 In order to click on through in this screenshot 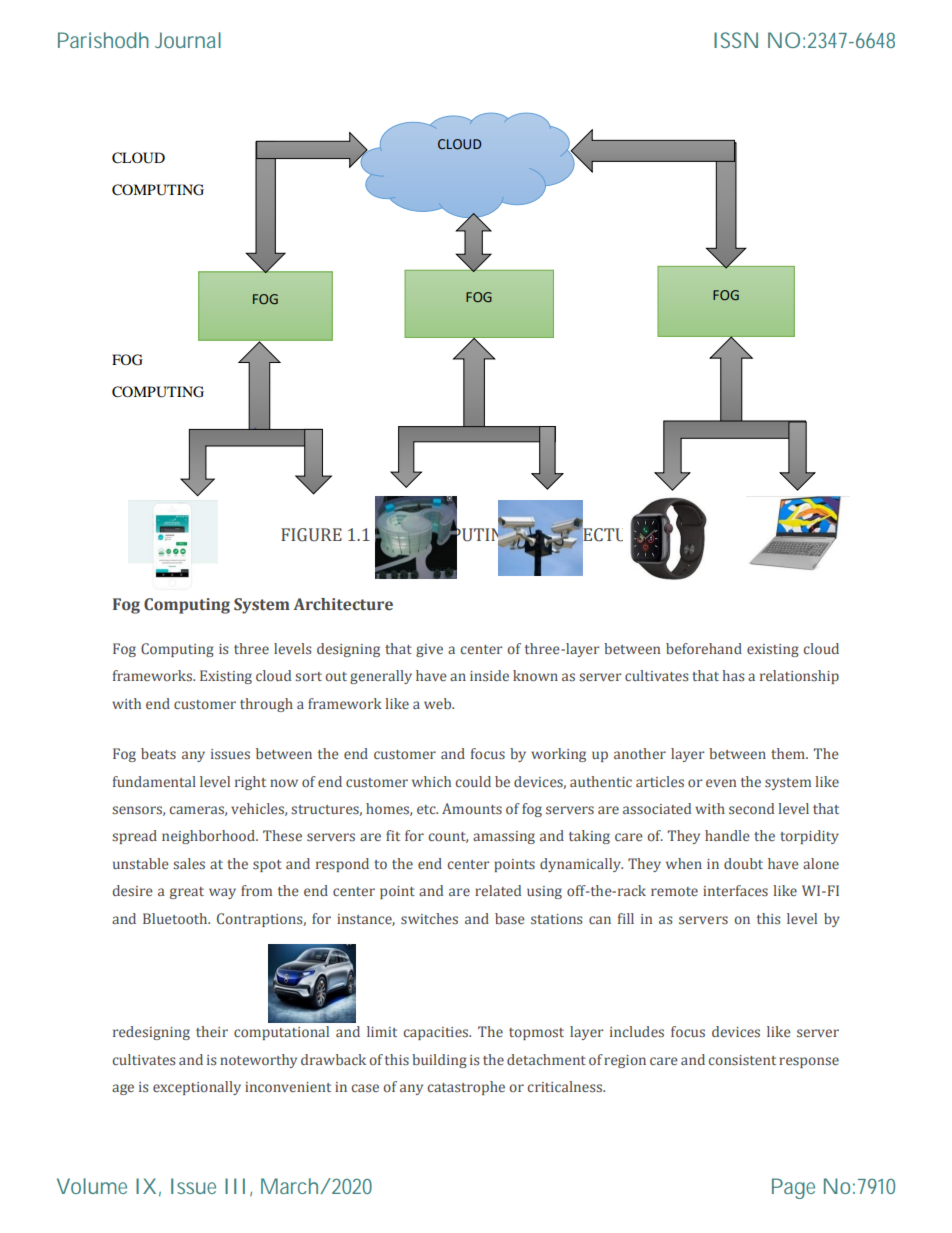, I will do `click(266, 705)`.
